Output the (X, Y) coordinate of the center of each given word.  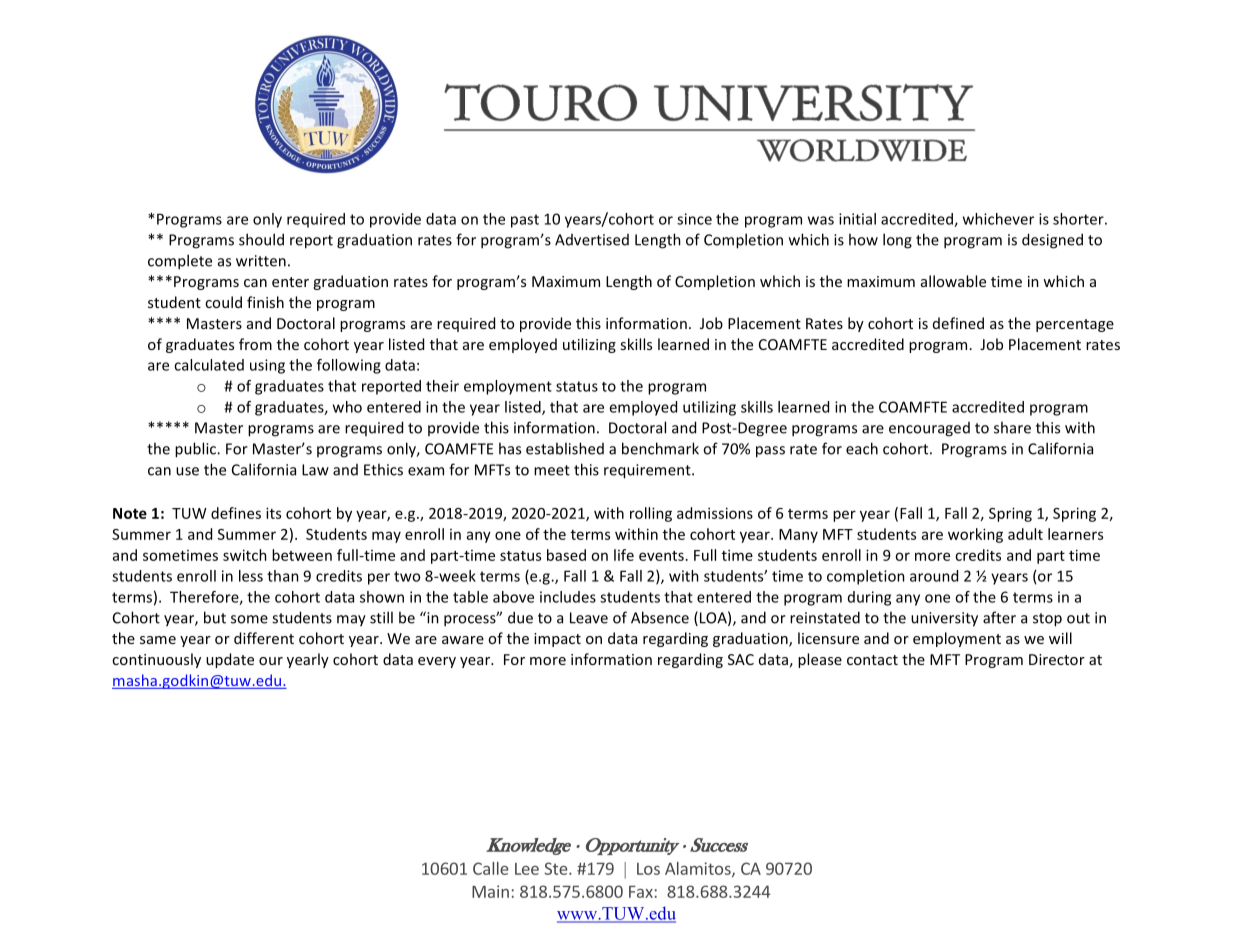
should (261, 239)
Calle (490, 868)
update (230, 660)
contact (872, 660)
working (975, 535)
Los (648, 869)
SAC (741, 659)
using (267, 366)
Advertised (592, 240)
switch (245, 555)
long (897, 241)
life (624, 555)
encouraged (929, 429)
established (565, 448)
